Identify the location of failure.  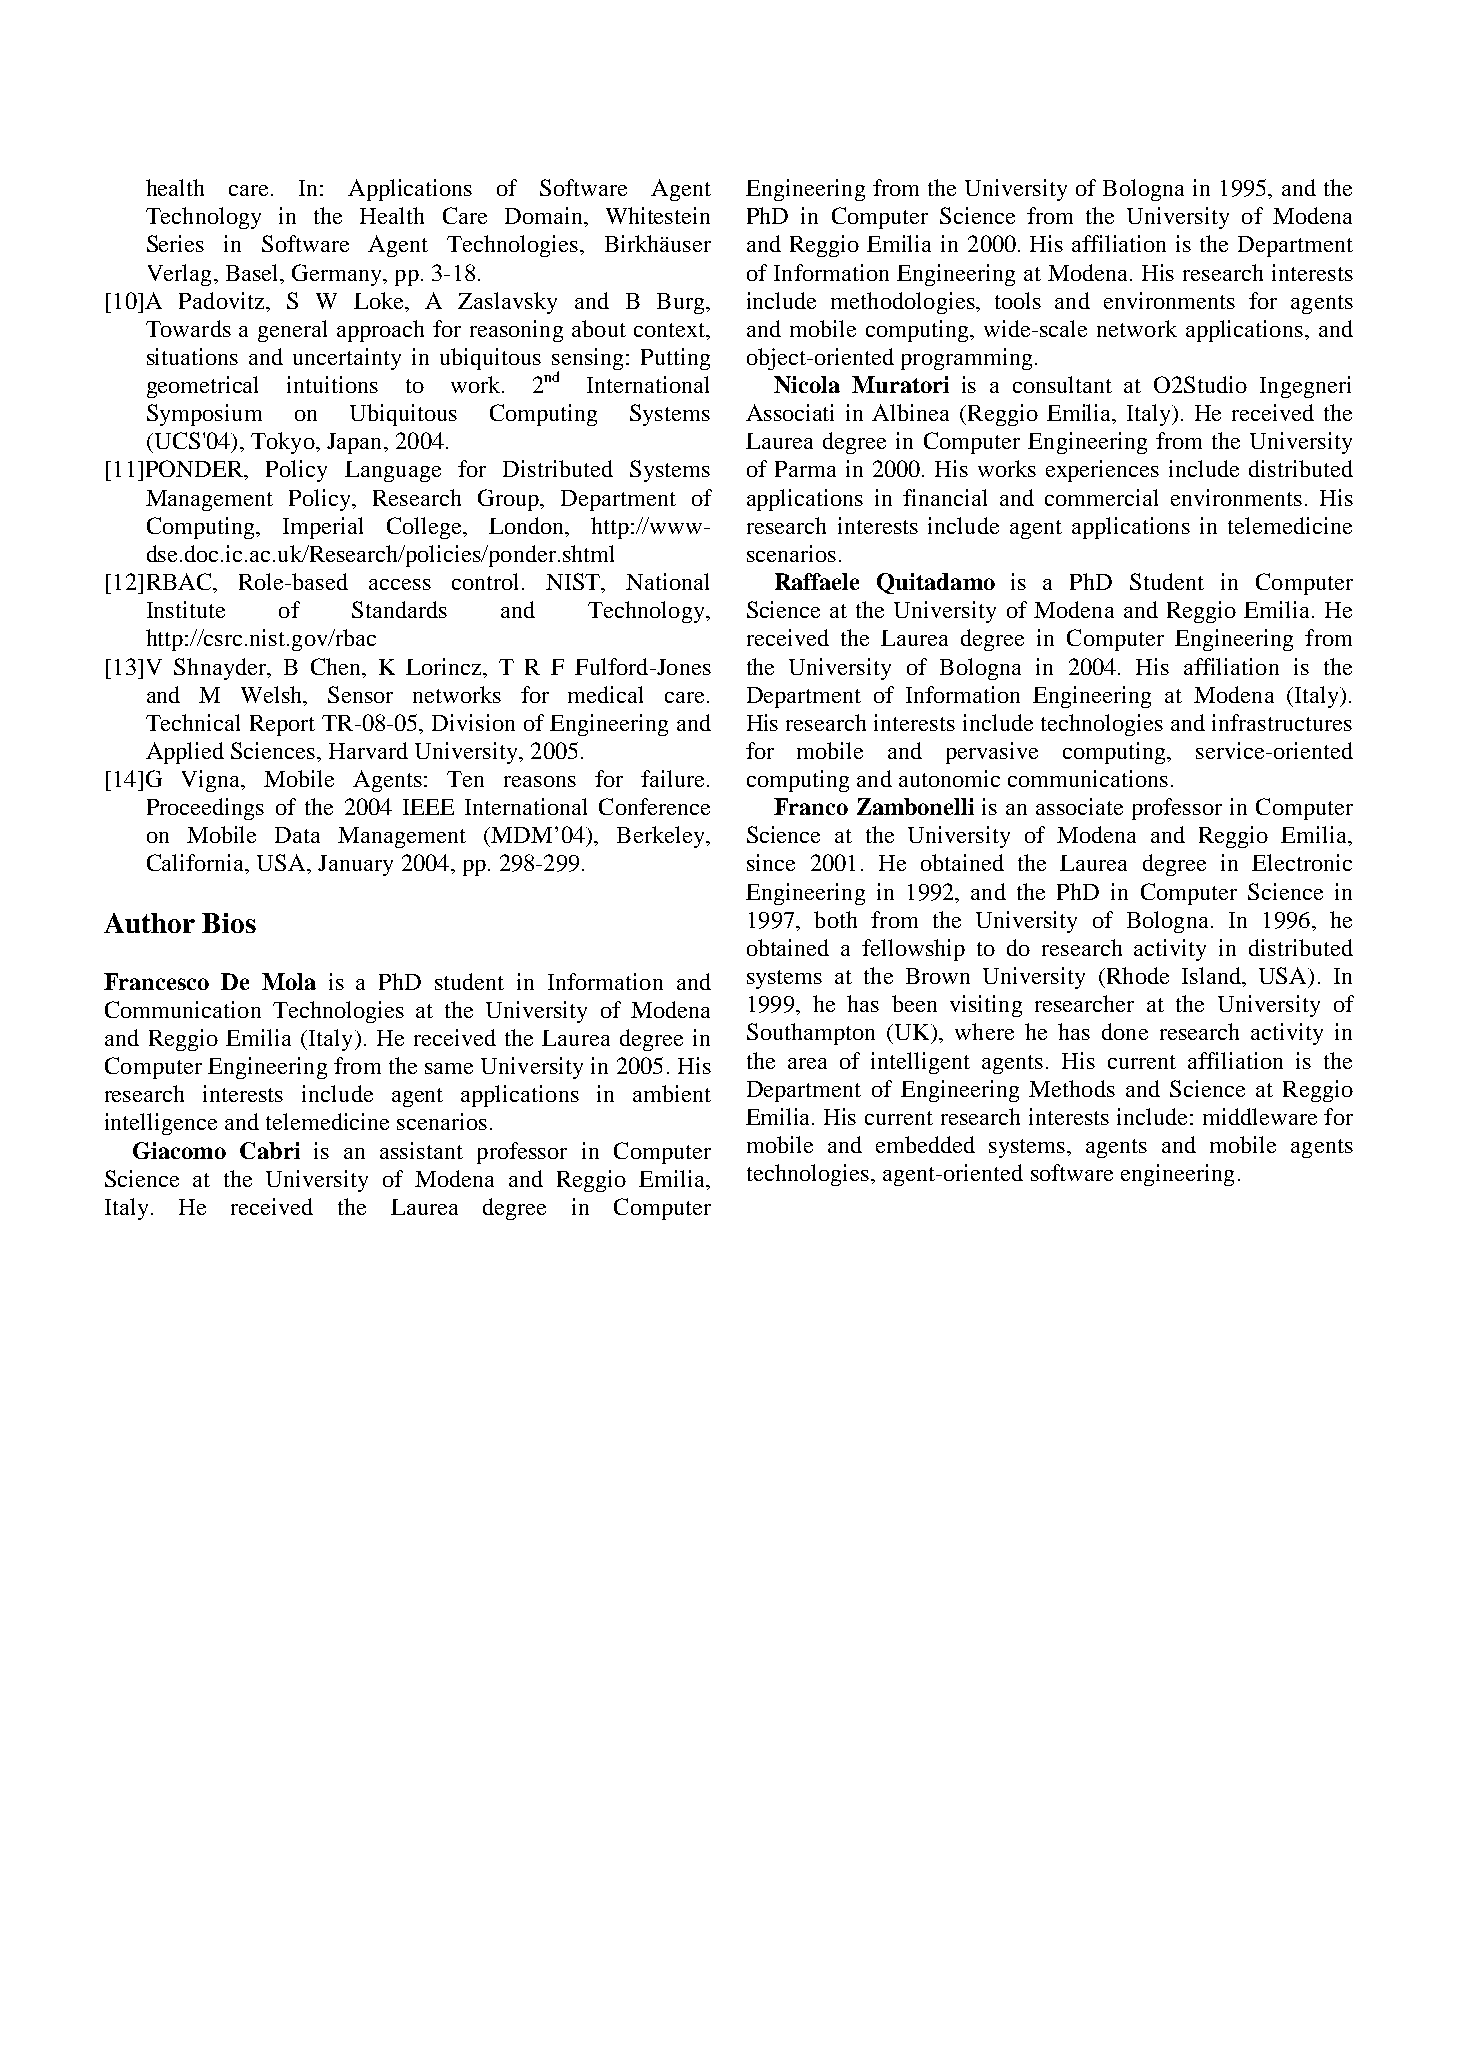
(672, 778).
